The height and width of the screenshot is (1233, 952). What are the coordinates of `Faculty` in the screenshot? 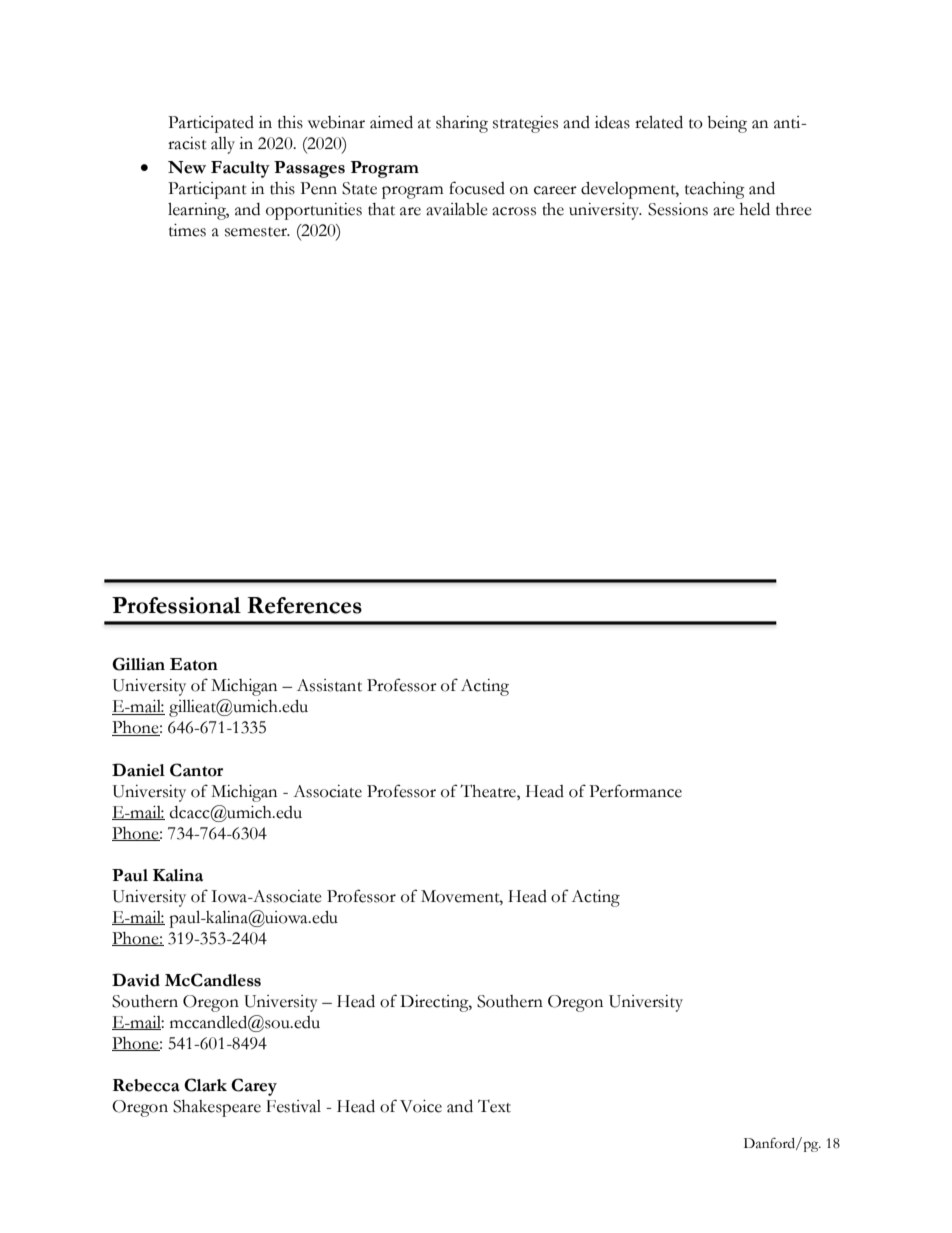 It's located at (240, 169).
